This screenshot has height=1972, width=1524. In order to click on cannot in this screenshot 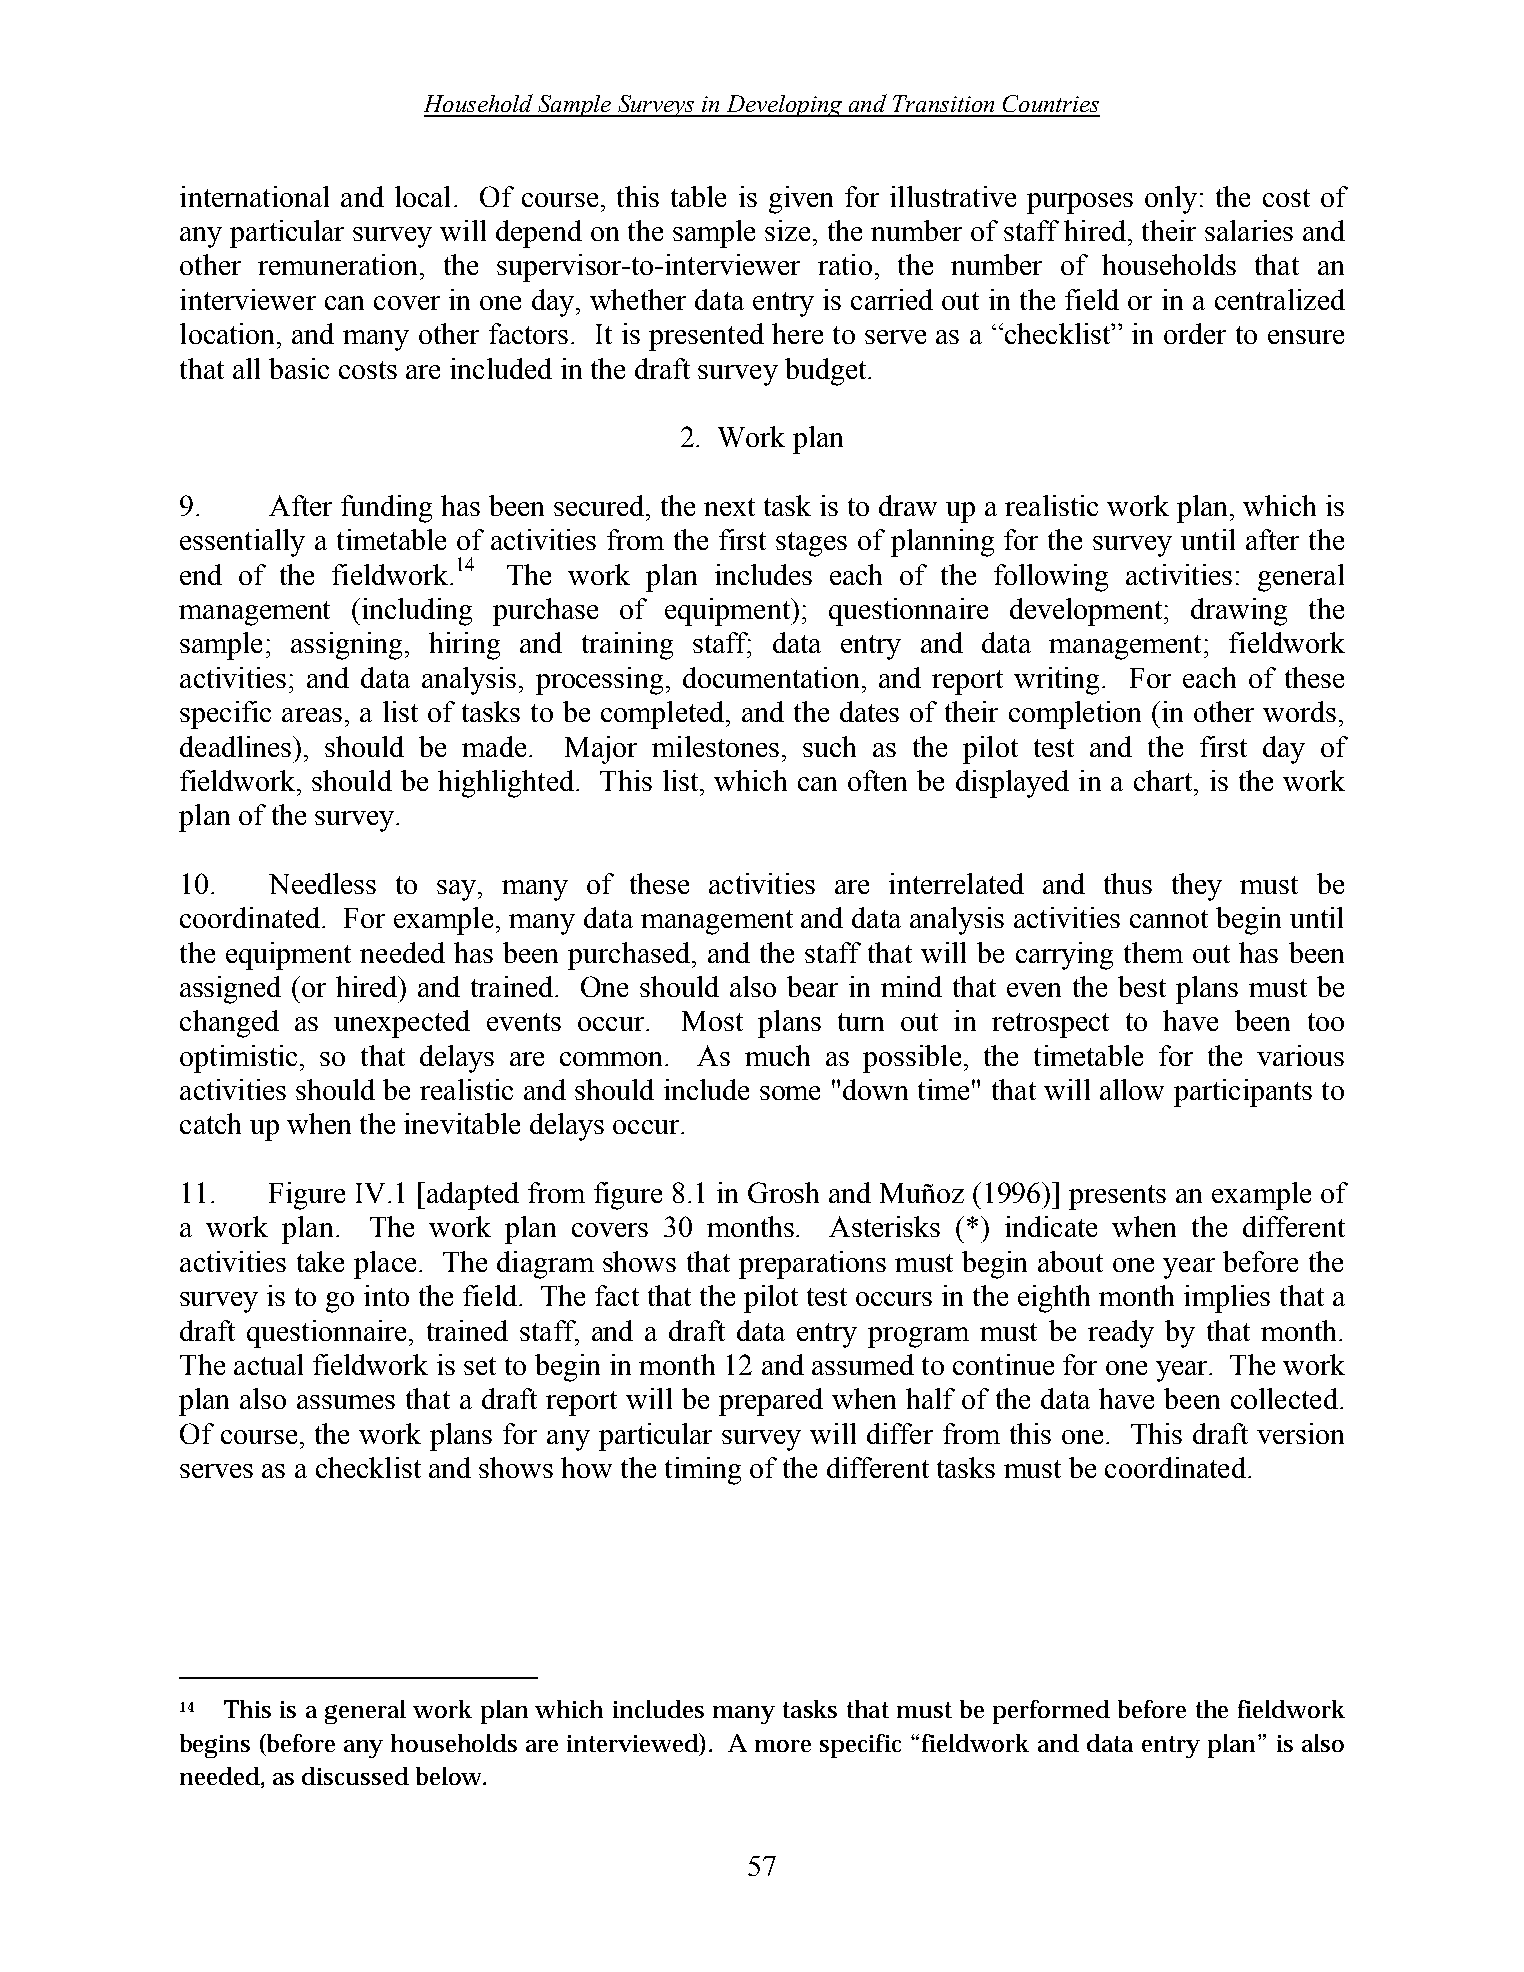, I will do `click(1169, 919)`.
